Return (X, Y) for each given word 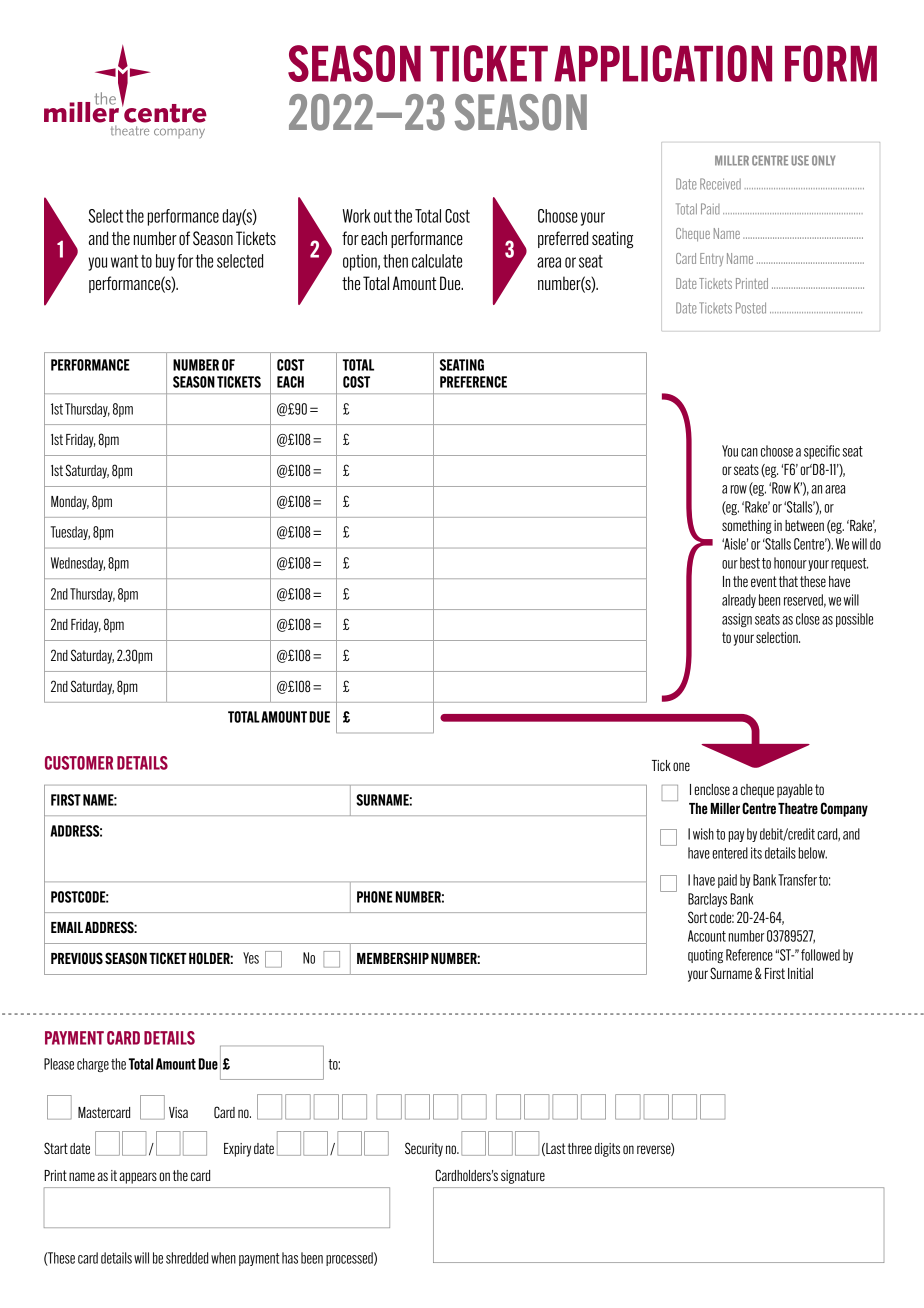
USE (800, 160)
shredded (187, 1258)
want (124, 261)
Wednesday (78, 564)
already (739, 601)
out (383, 216)
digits (607, 1150)
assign (737, 620)
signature (523, 1177)
